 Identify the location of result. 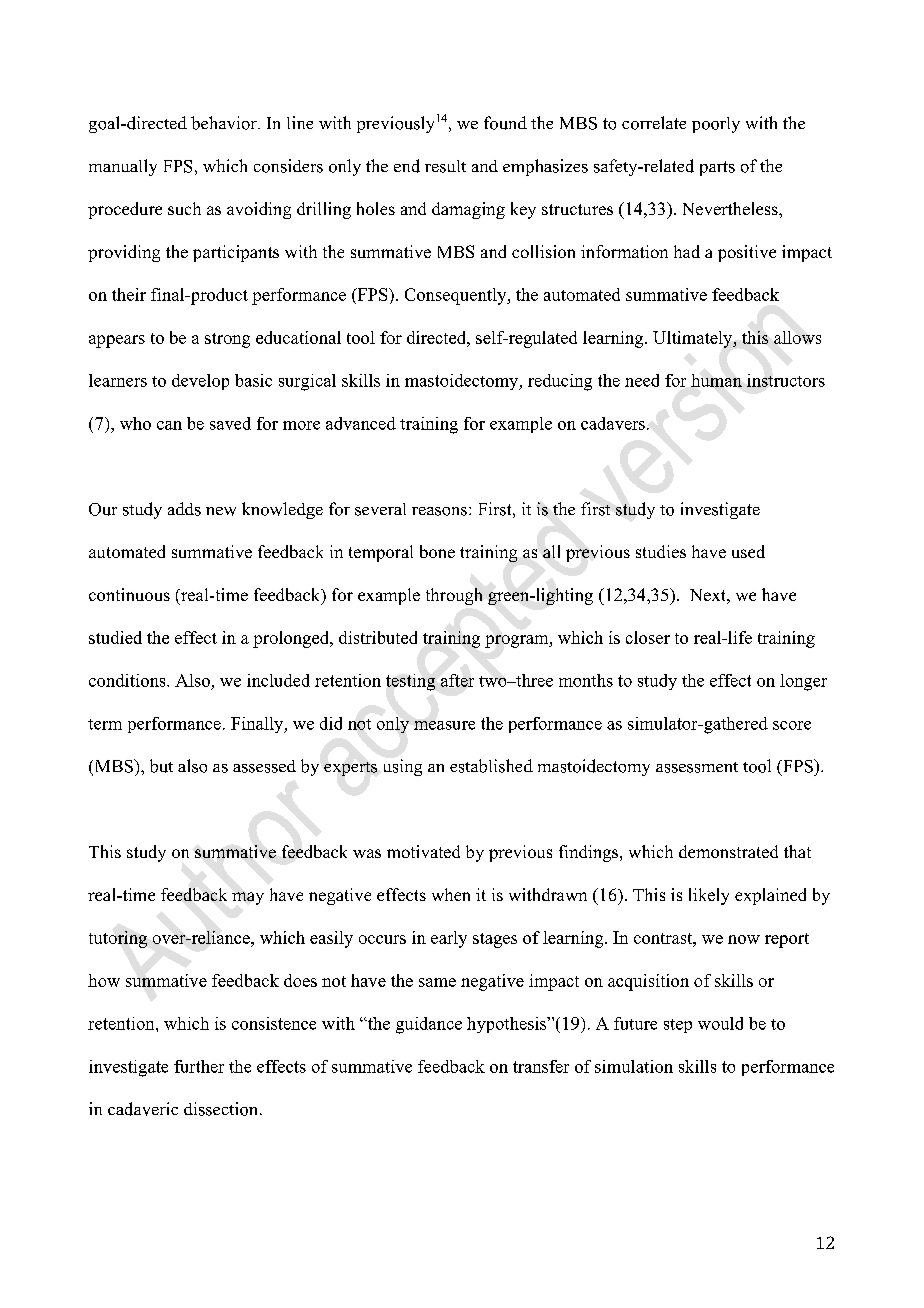
(445, 166).
